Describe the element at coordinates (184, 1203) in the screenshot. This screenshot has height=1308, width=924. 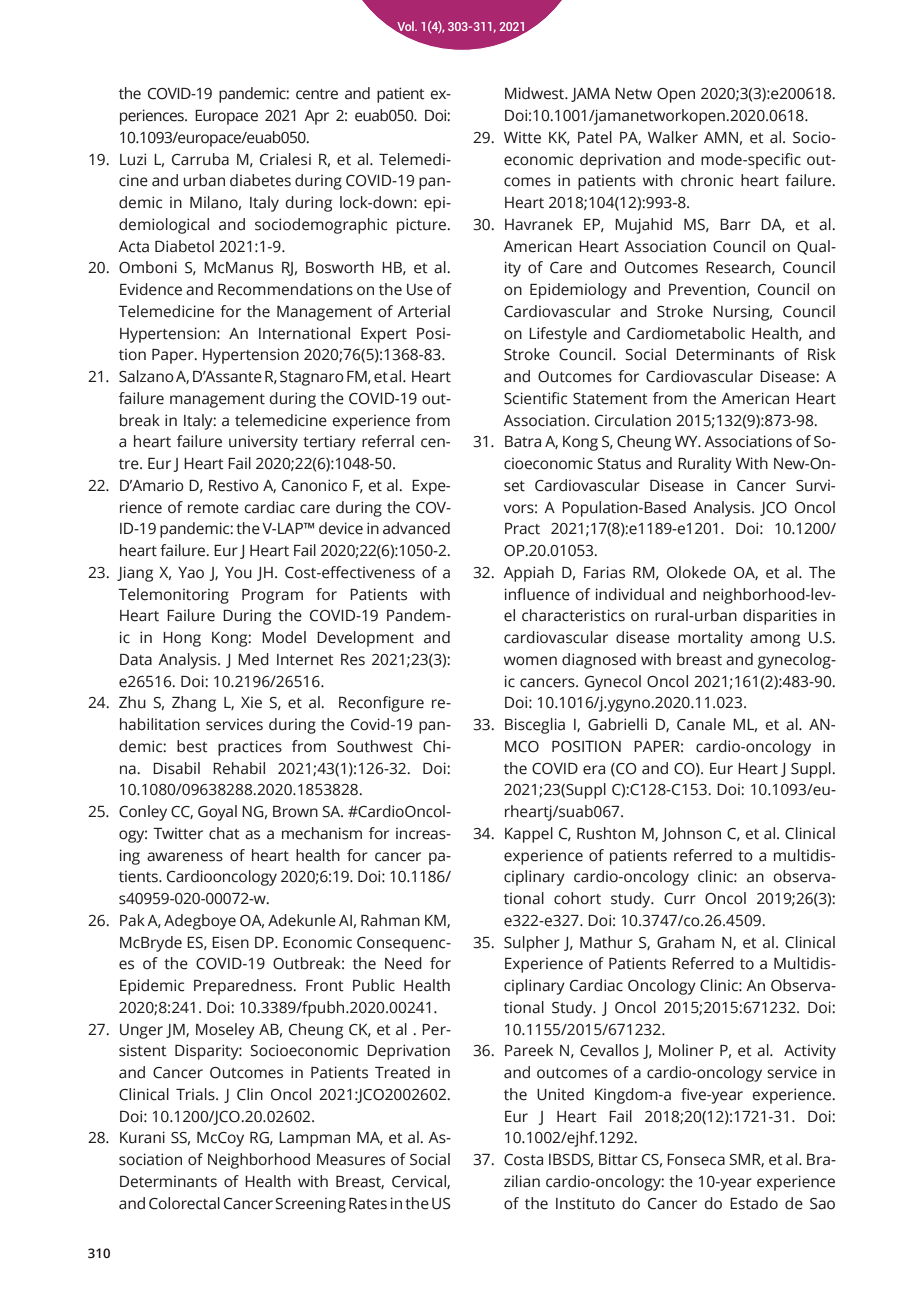
I see `Colorectal` at that location.
